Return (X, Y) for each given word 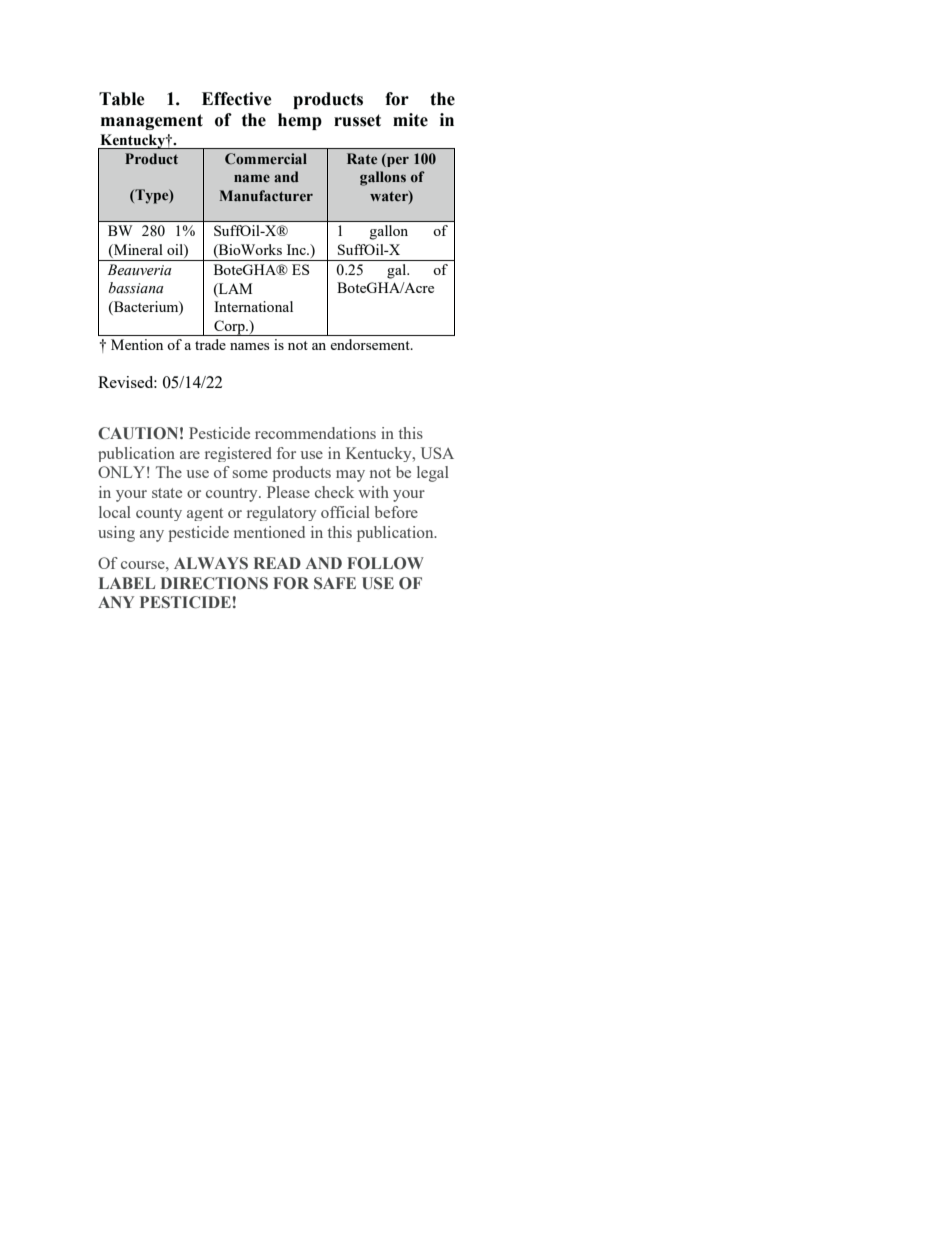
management (152, 122)
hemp (300, 121)
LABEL (127, 583)
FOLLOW (385, 563)
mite (410, 120)
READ (277, 563)
